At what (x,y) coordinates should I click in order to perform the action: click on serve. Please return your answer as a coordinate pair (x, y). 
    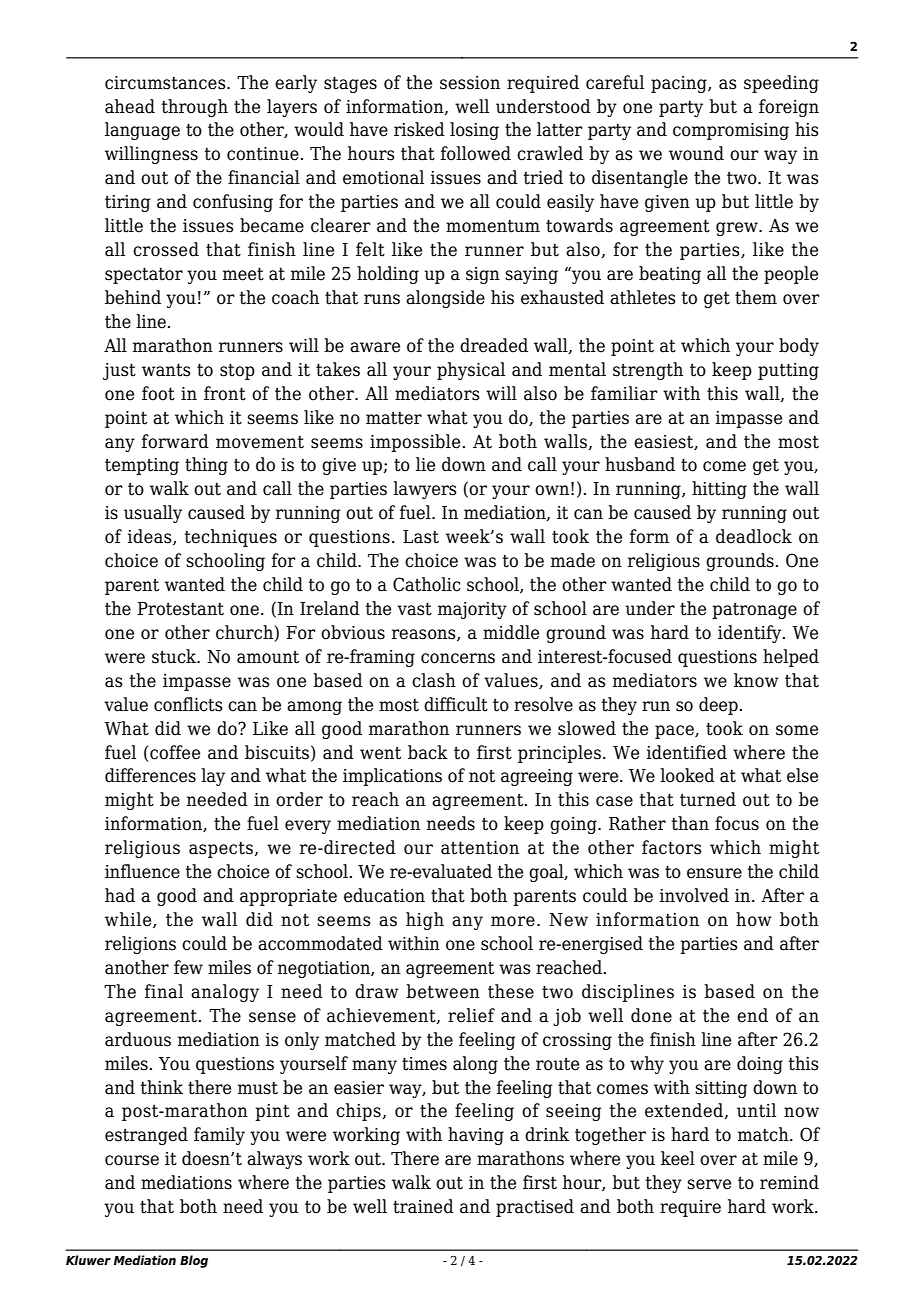
    Looking at the image, I should click on (709, 1184).
